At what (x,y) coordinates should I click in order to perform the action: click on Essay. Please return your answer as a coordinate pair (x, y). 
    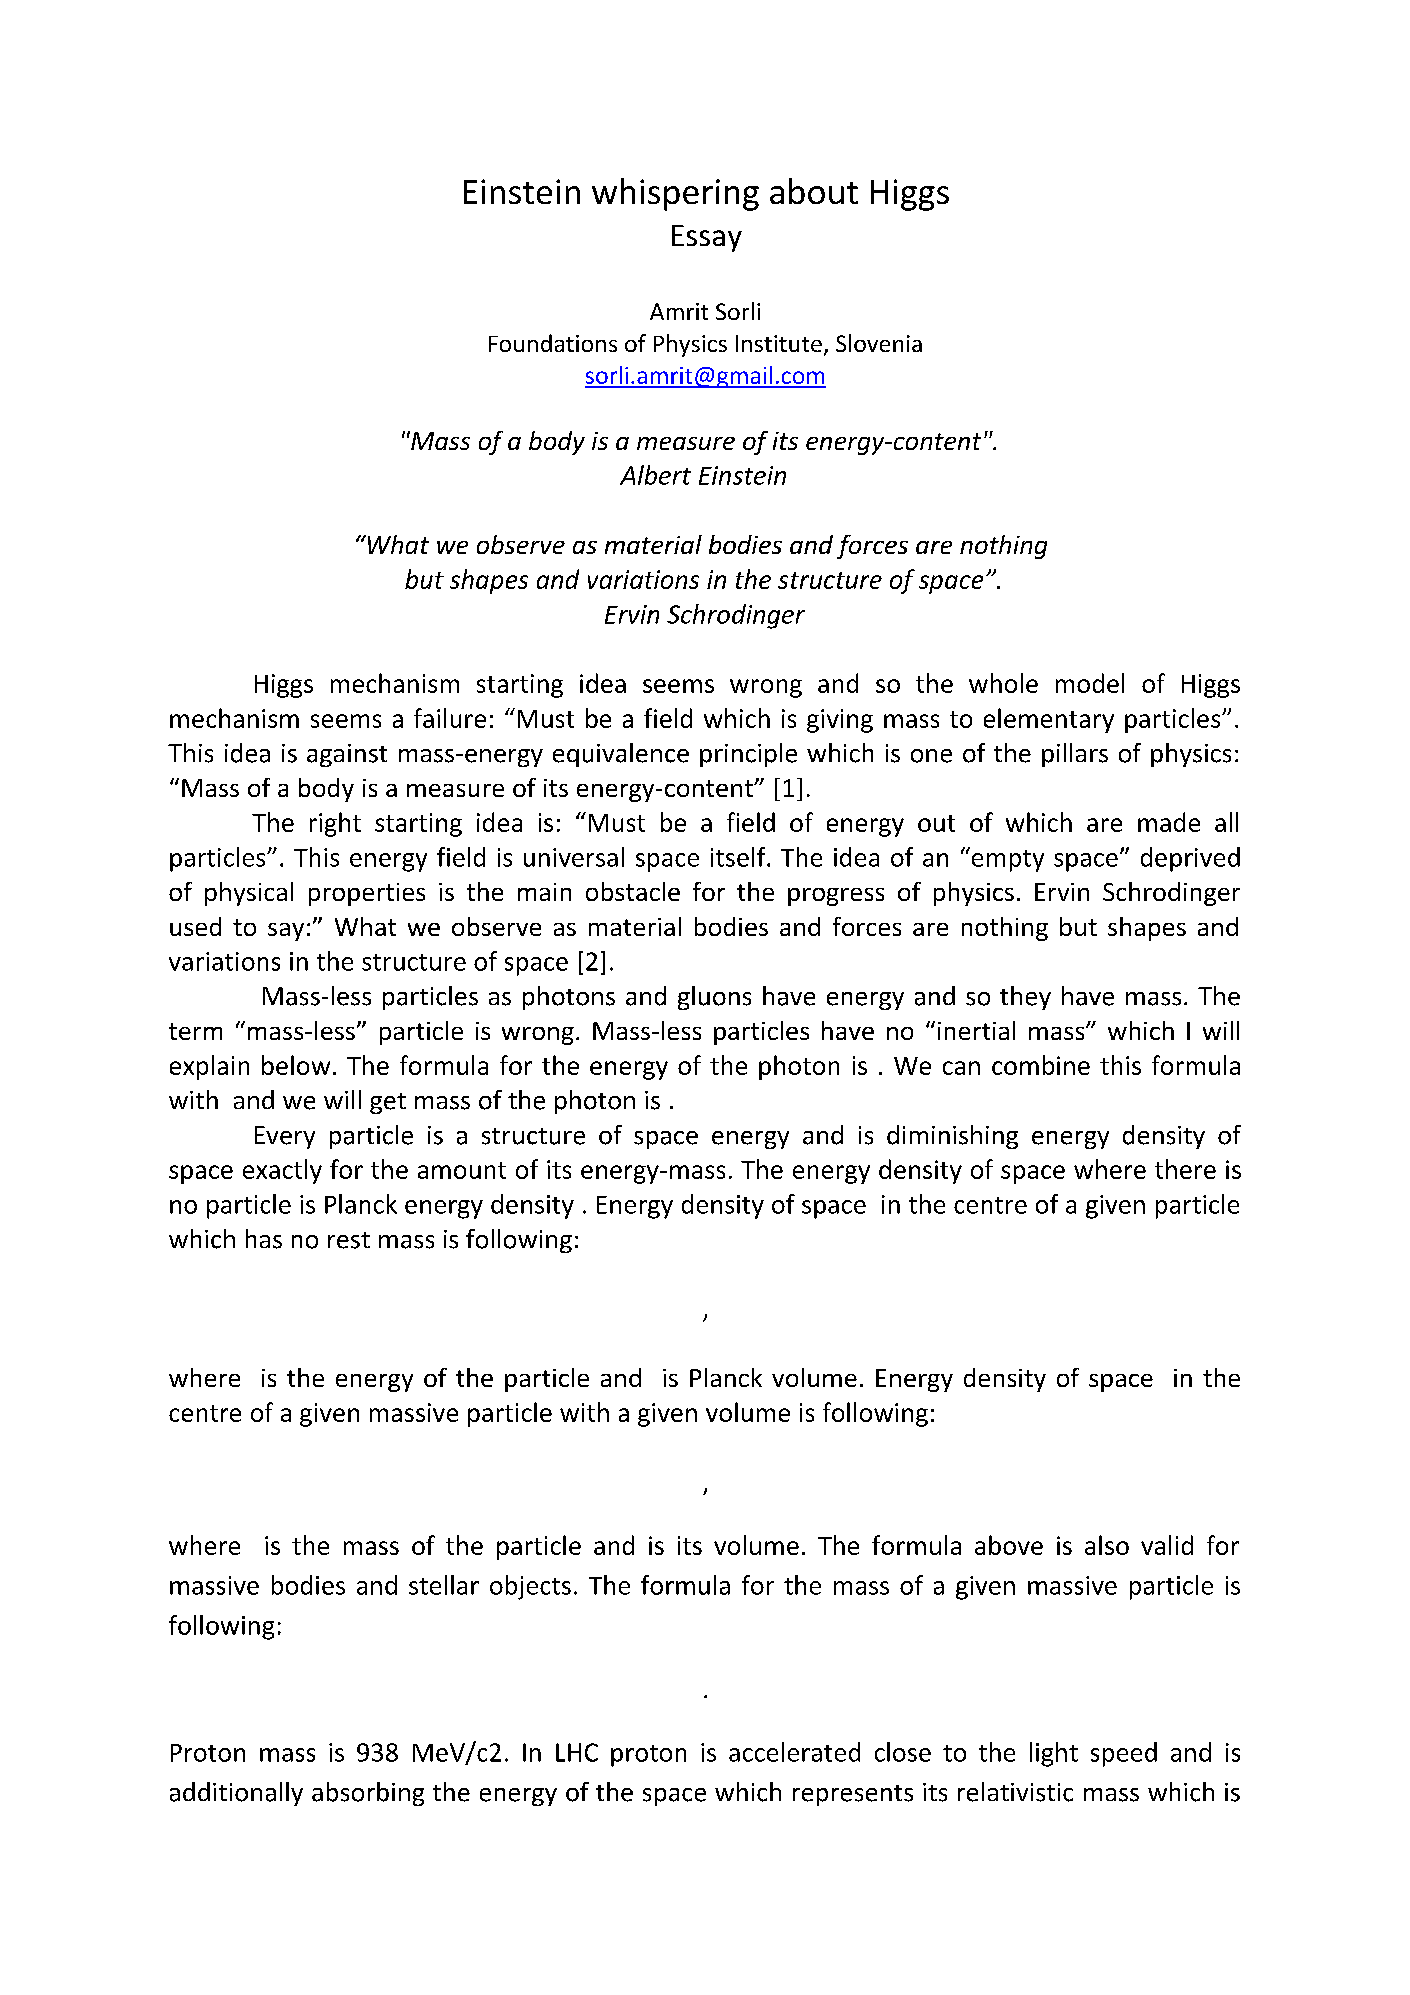
    Looking at the image, I should click on (707, 238).
